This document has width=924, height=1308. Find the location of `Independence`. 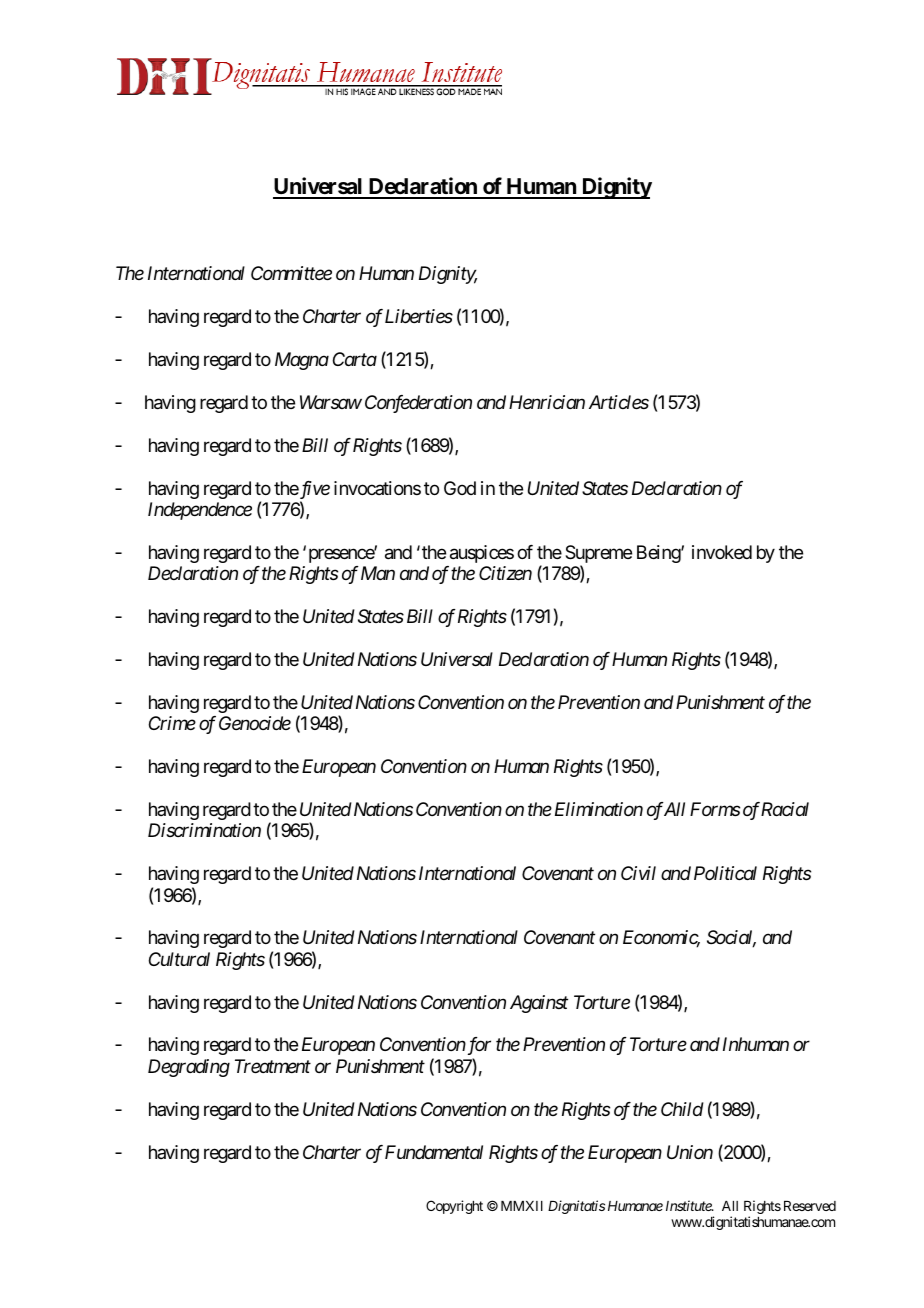

Independence is located at coordinates (200, 511).
